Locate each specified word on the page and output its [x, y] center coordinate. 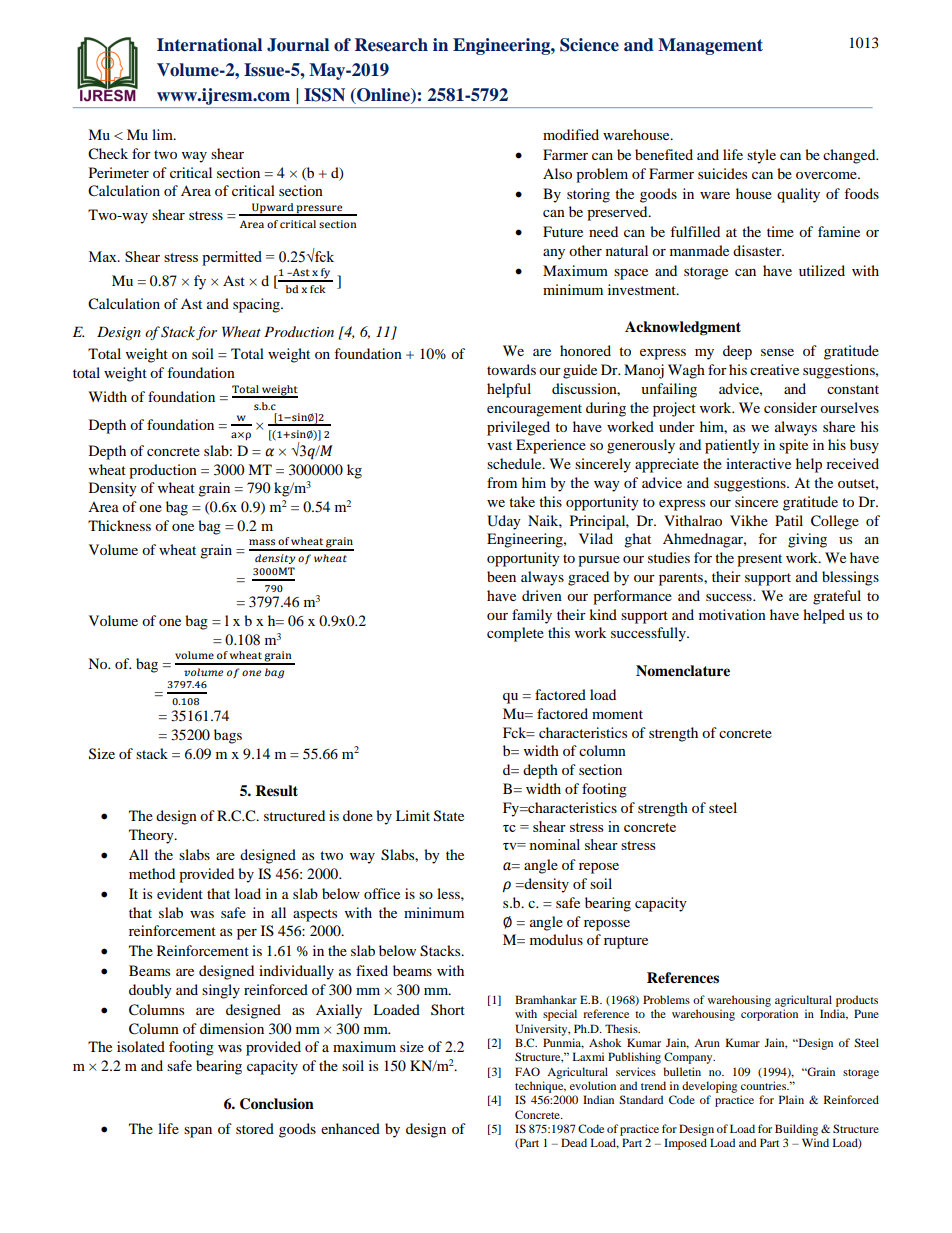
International [209, 45]
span [198, 1132]
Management [710, 46]
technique [540, 1087]
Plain [791, 1099]
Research [391, 45]
